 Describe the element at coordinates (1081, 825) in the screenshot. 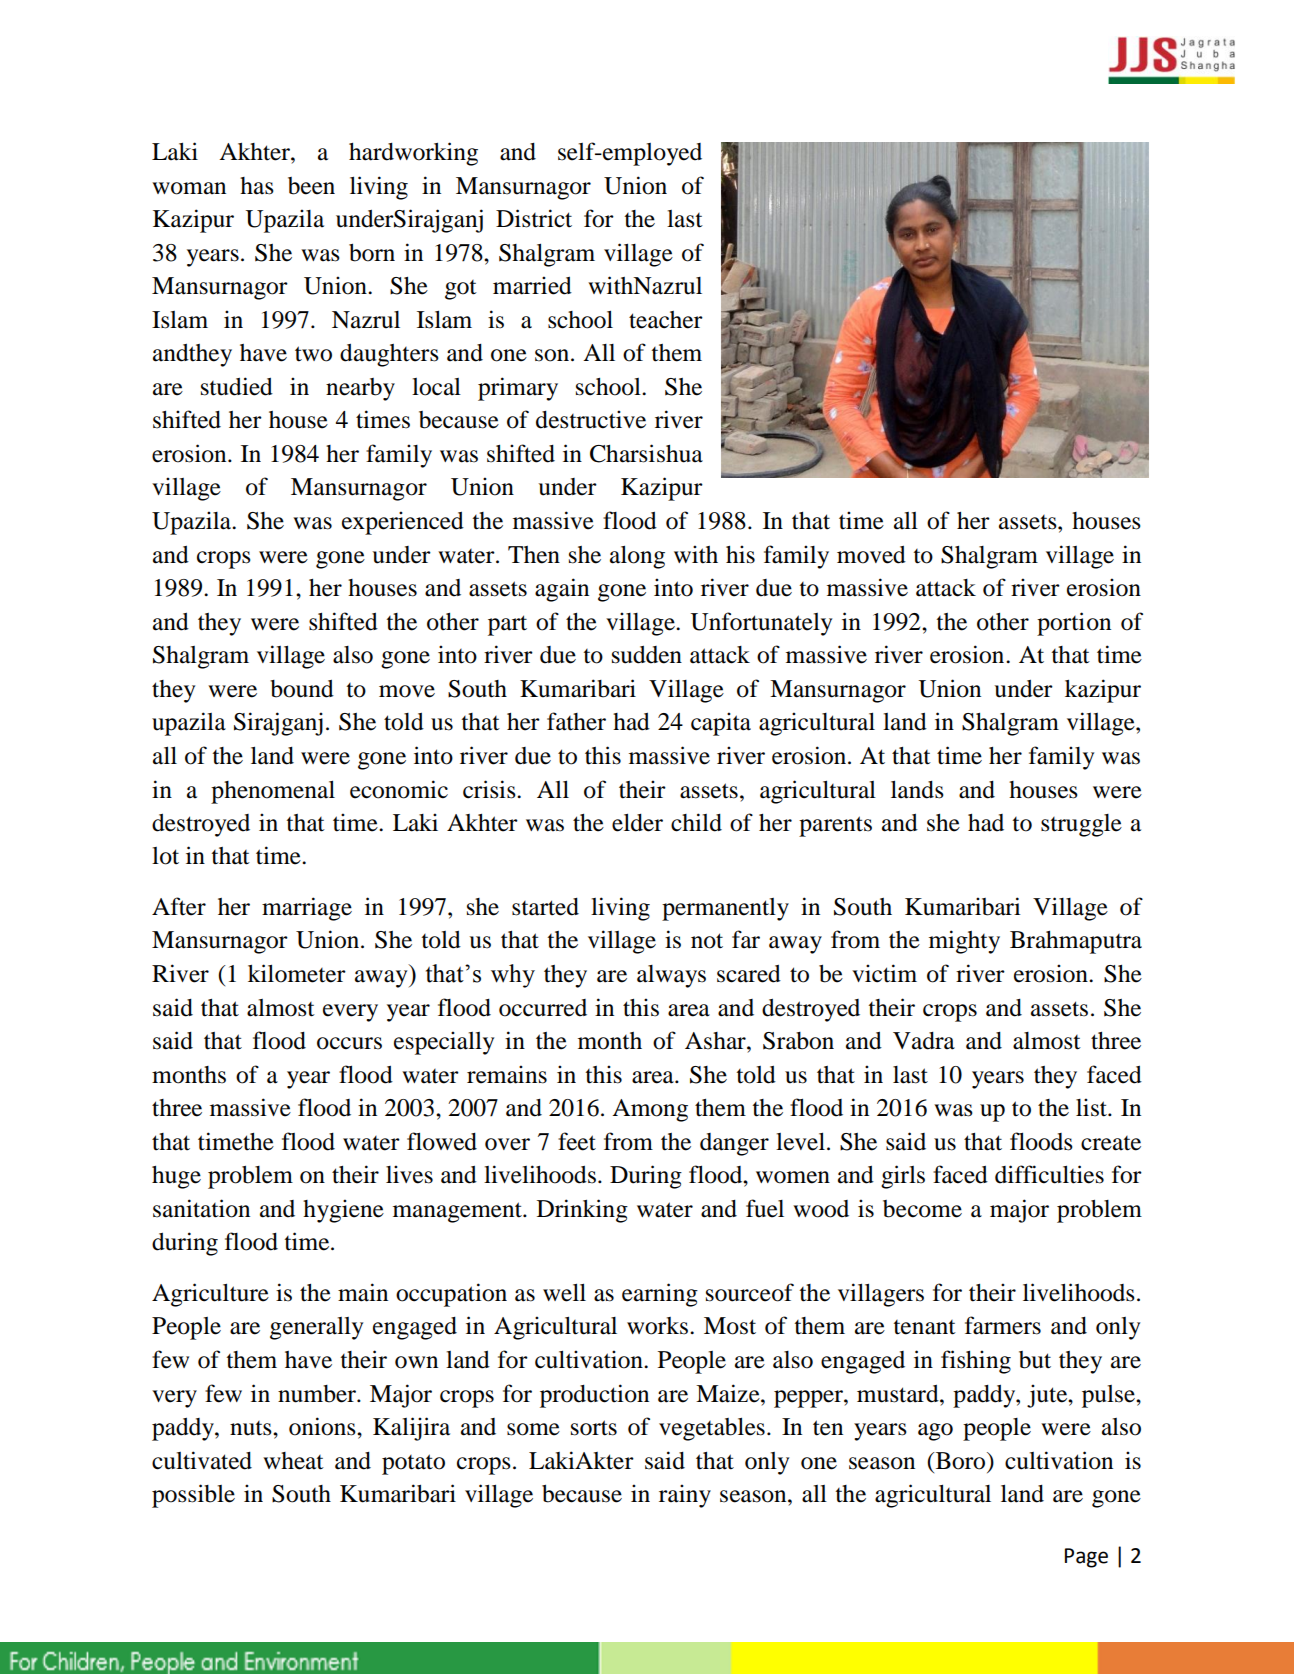

I see `struggle` at that location.
